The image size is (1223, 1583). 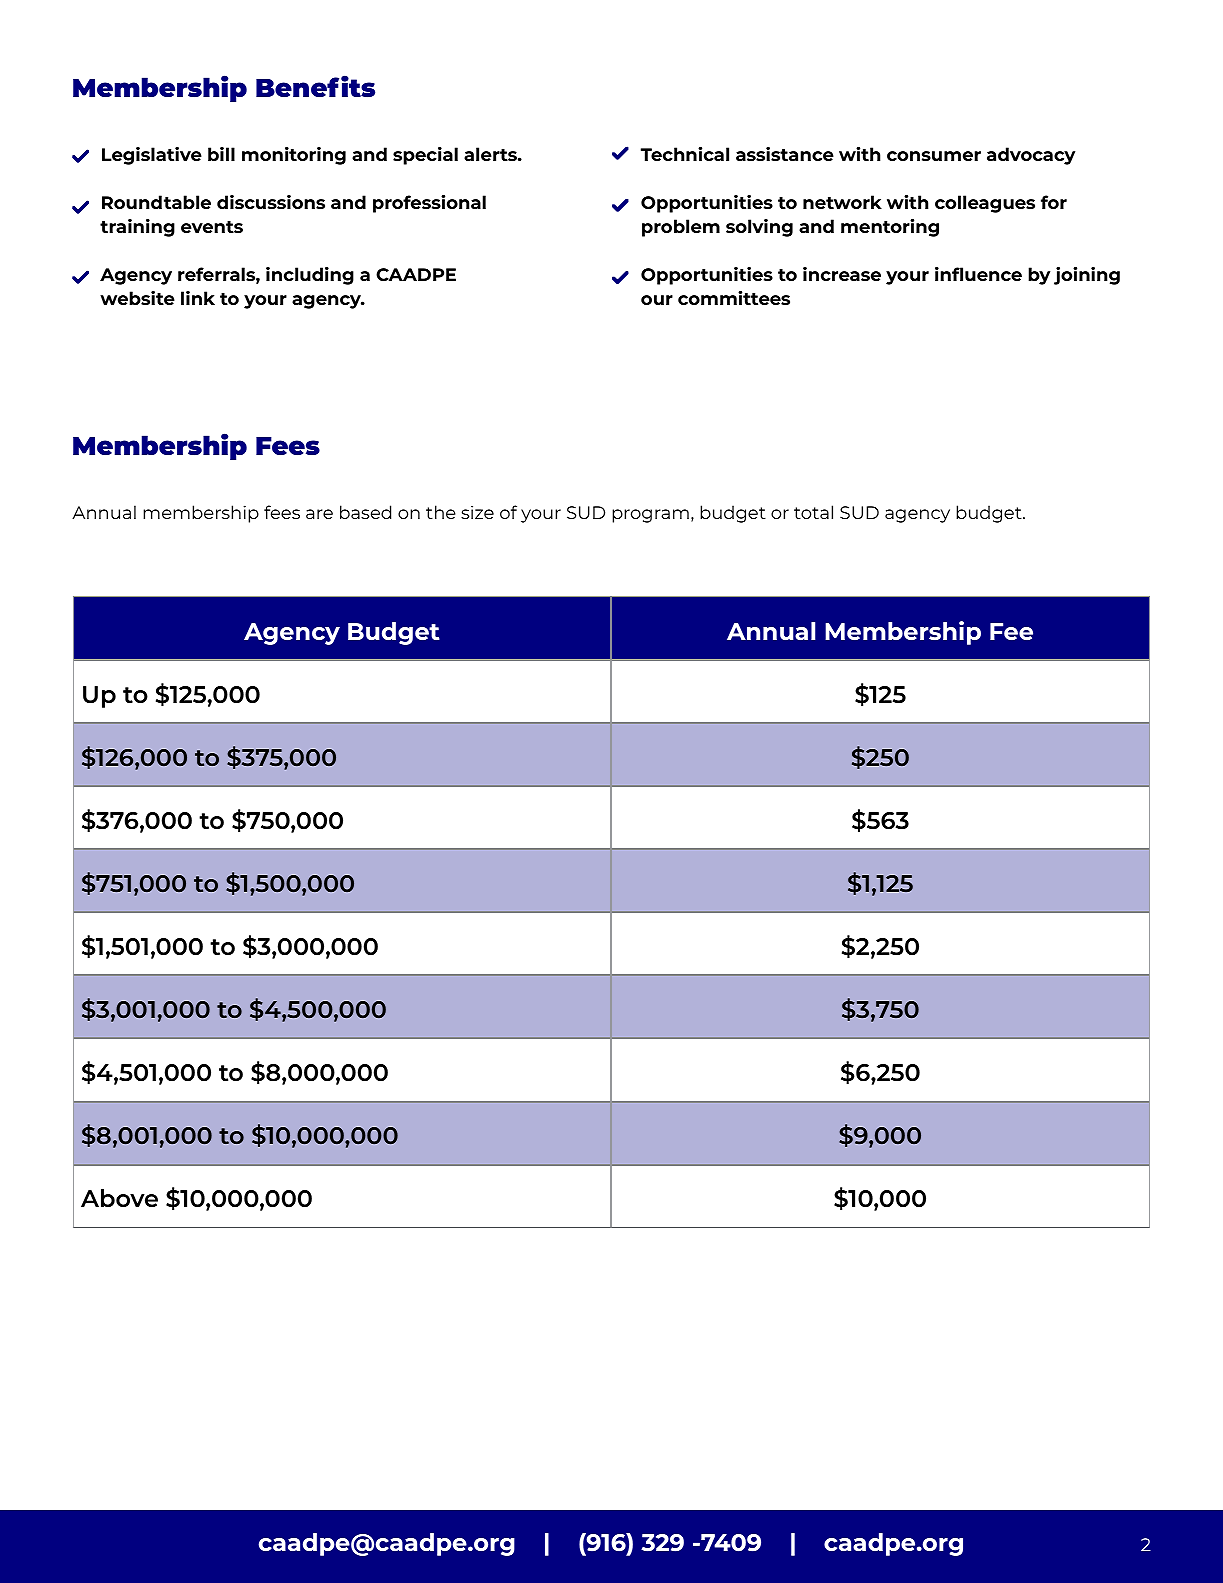 What do you see at coordinates (119, 1198) in the screenshot?
I see `Above` at bounding box center [119, 1198].
